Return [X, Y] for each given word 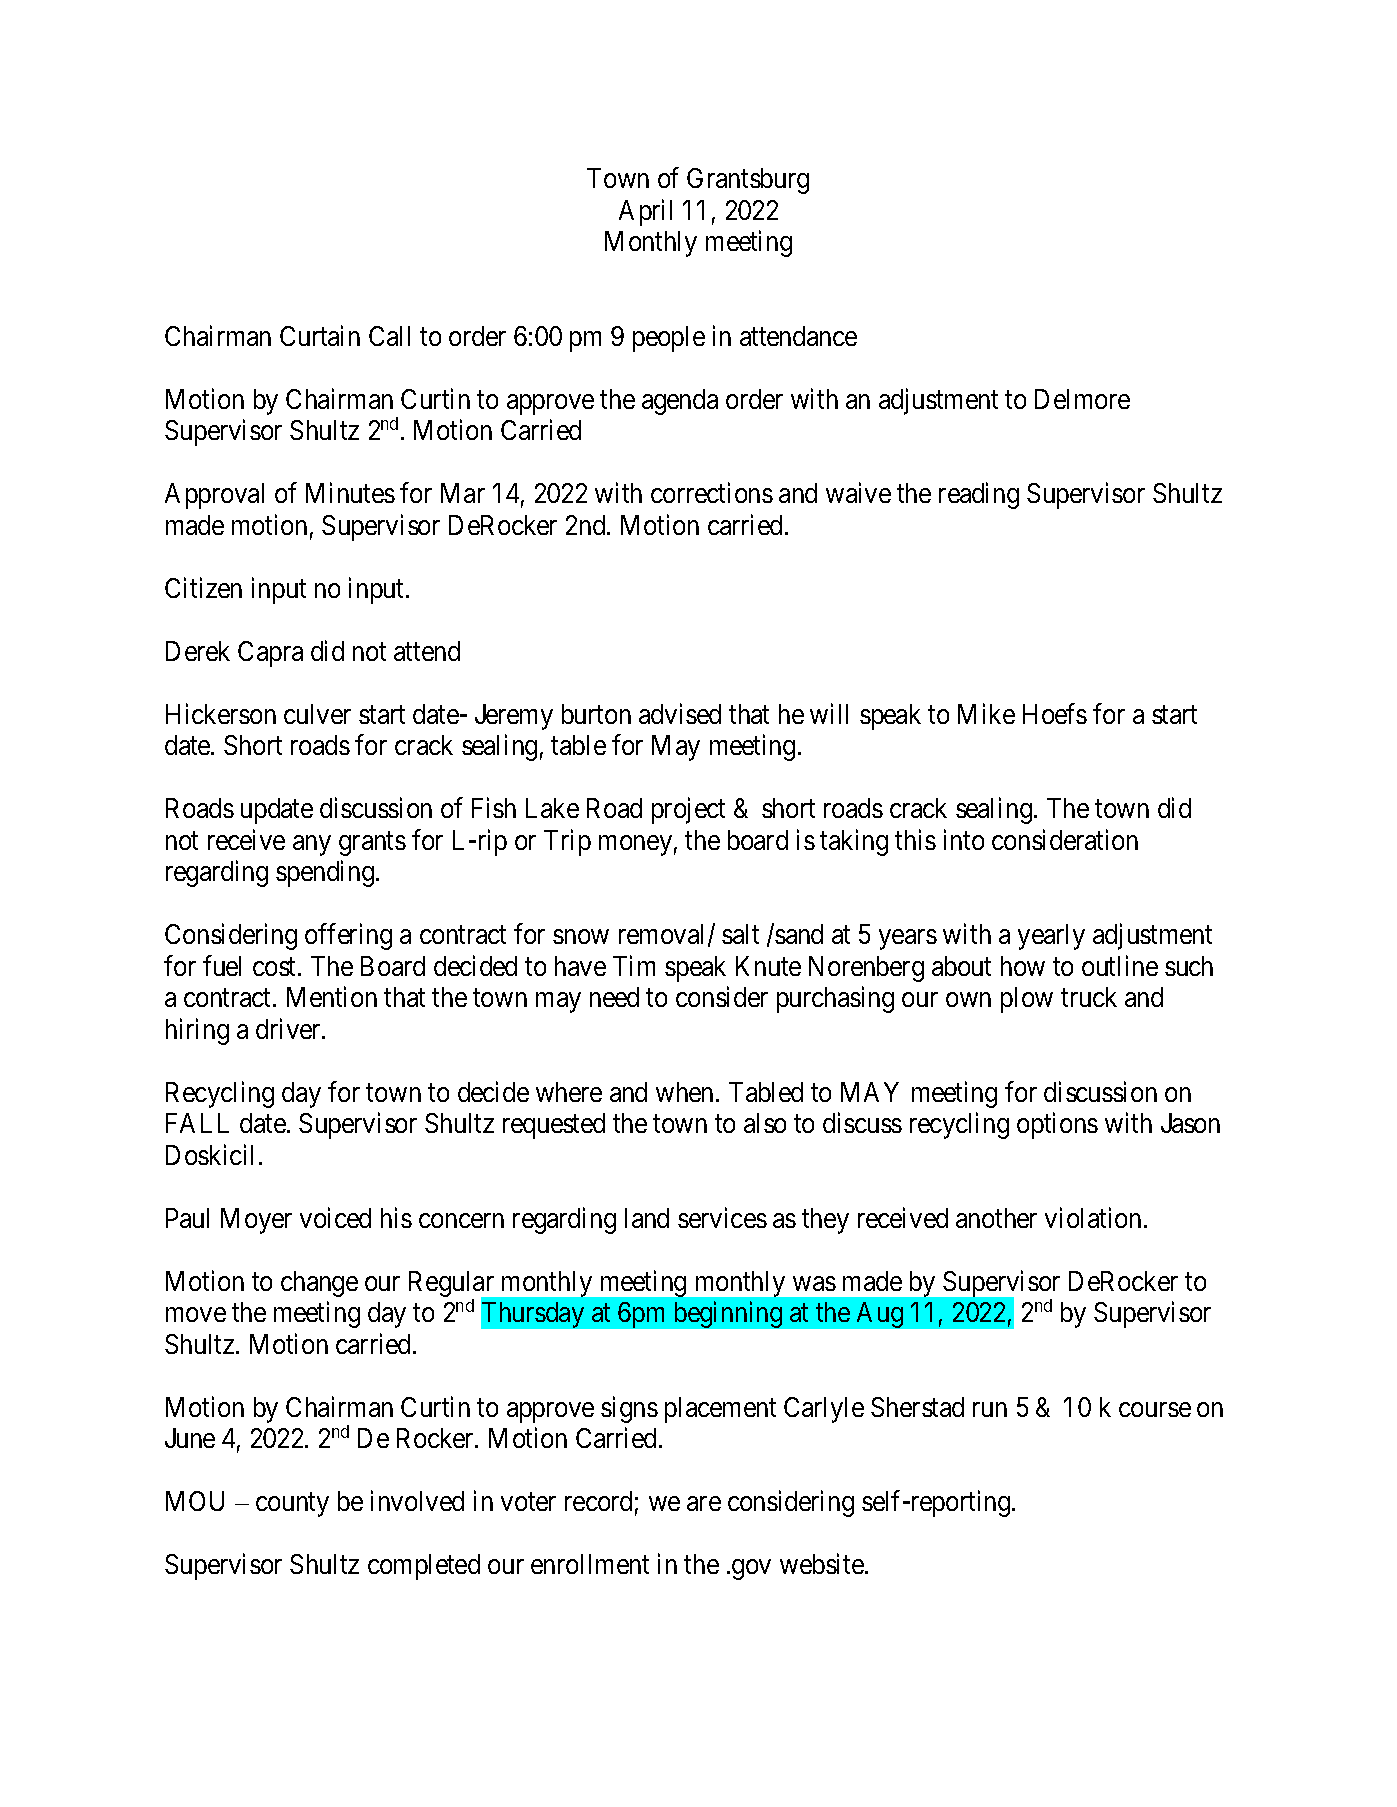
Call [389, 336]
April [645, 212]
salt [740, 934]
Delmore [1082, 399]
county [292, 1505]
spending [326, 874]
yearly [1051, 937]
